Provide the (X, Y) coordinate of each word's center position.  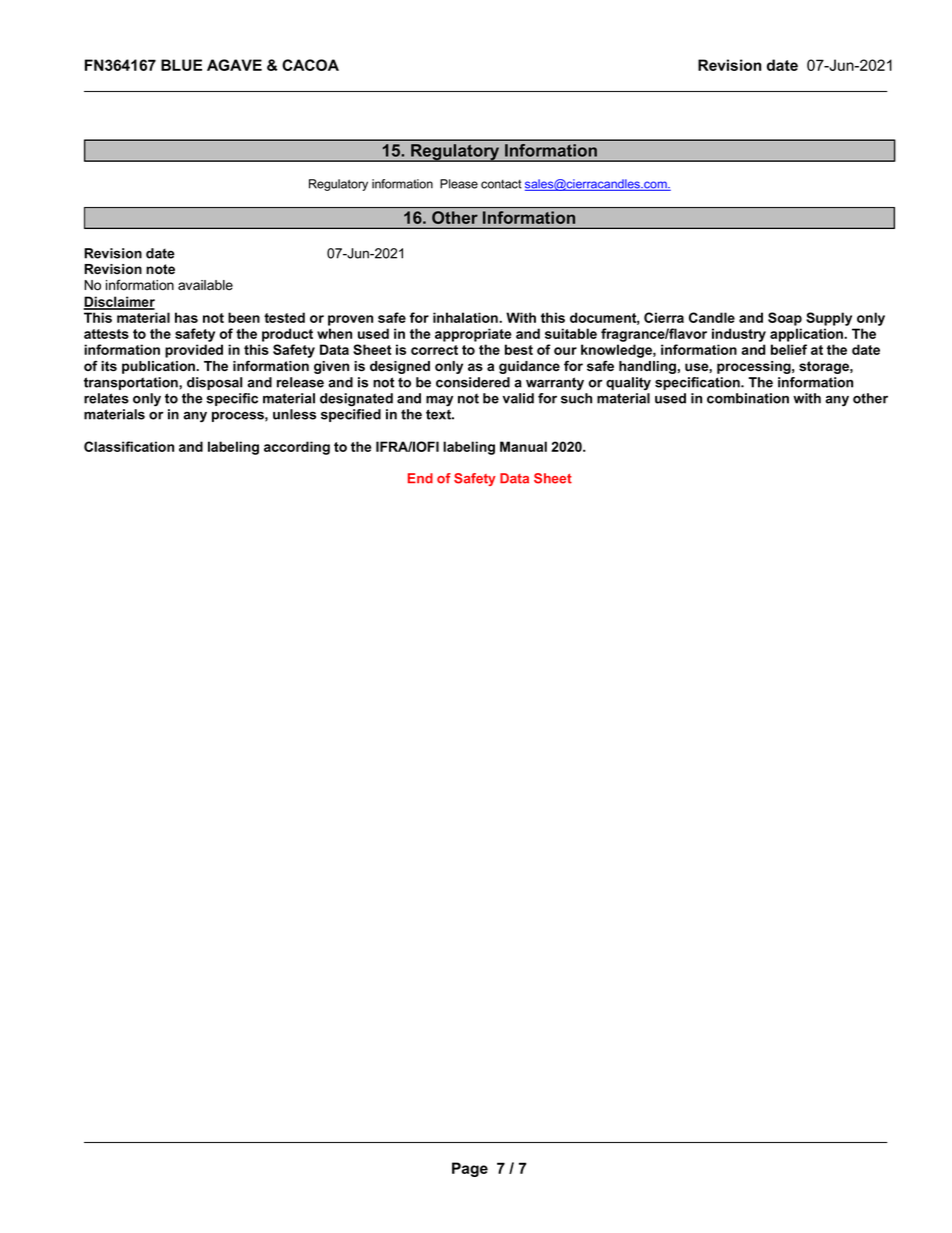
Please (459, 184)
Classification (129, 446)
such (576, 398)
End (420, 478)
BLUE (181, 65)
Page (470, 1169)
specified (351, 415)
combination (748, 398)
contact (501, 184)
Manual (523, 446)
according (297, 448)
